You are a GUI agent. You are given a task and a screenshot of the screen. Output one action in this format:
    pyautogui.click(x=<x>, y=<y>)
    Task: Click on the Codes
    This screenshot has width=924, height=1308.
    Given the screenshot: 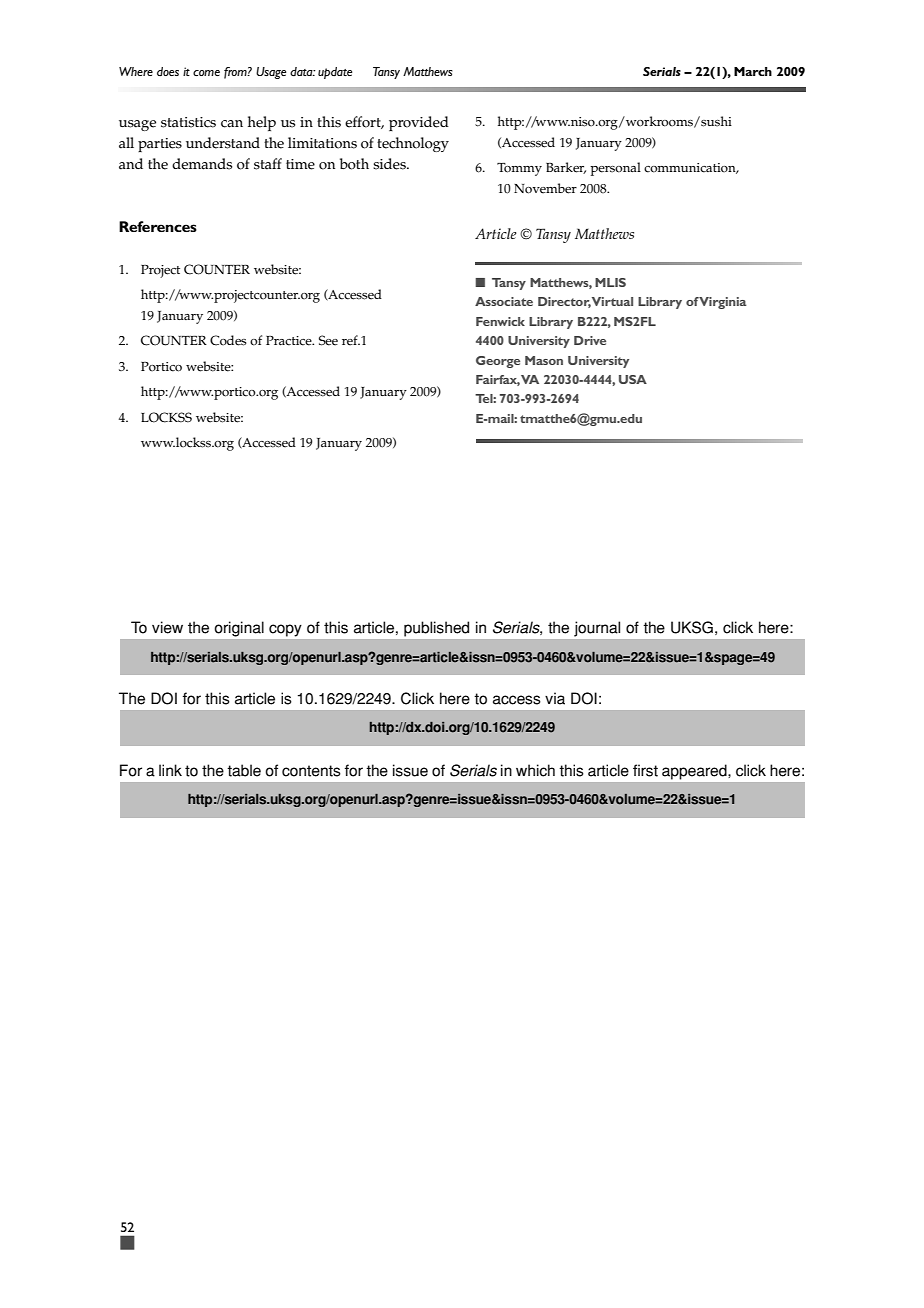 What is the action you would take?
    pyautogui.click(x=228, y=340)
